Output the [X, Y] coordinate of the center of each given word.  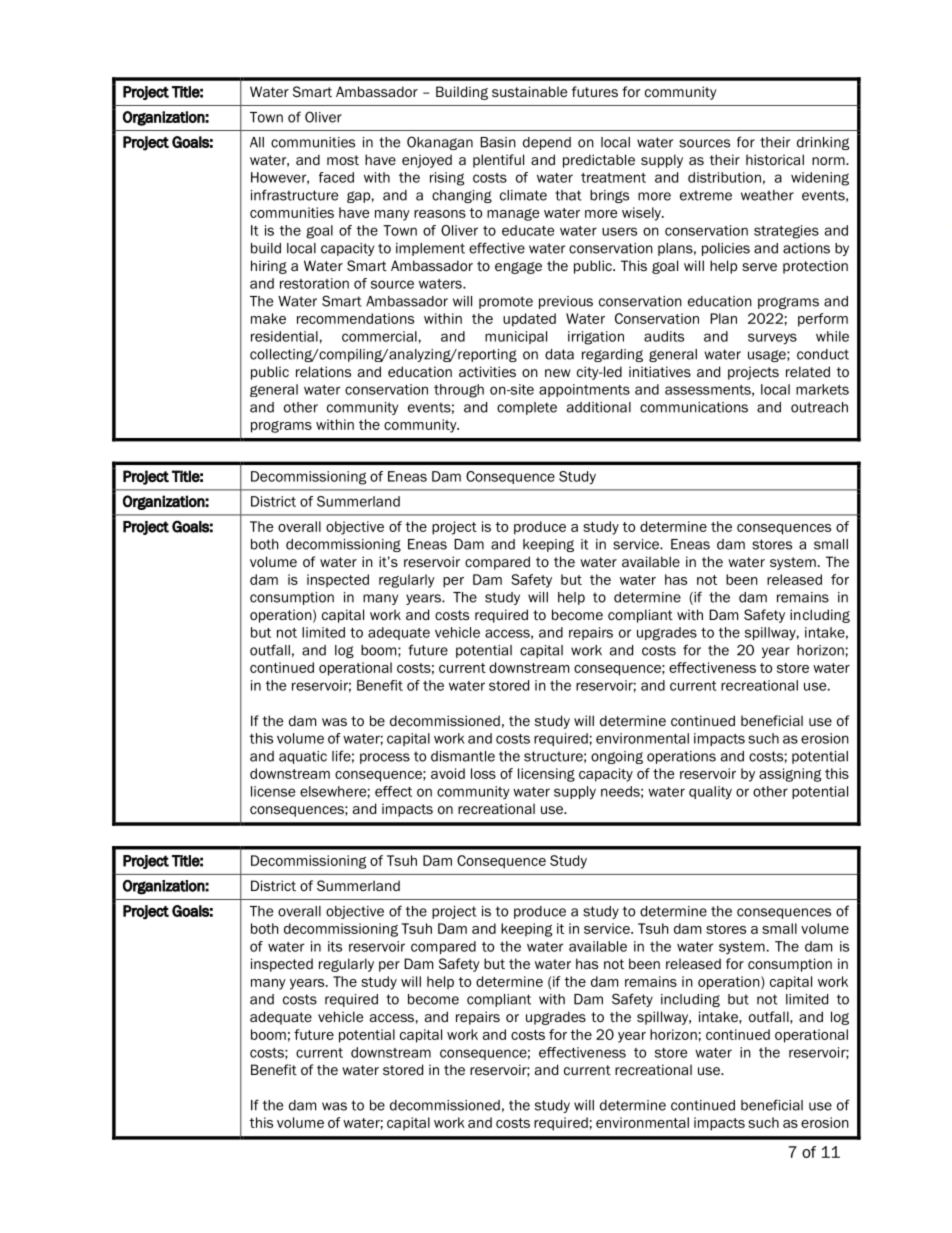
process [385, 758]
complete [527, 408]
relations [323, 371]
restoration [314, 283]
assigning [790, 775]
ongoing [617, 757]
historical [775, 159]
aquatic [303, 757]
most [343, 160]
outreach [819, 407]
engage [518, 268]
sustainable [529, 91]
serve [759, 267]
